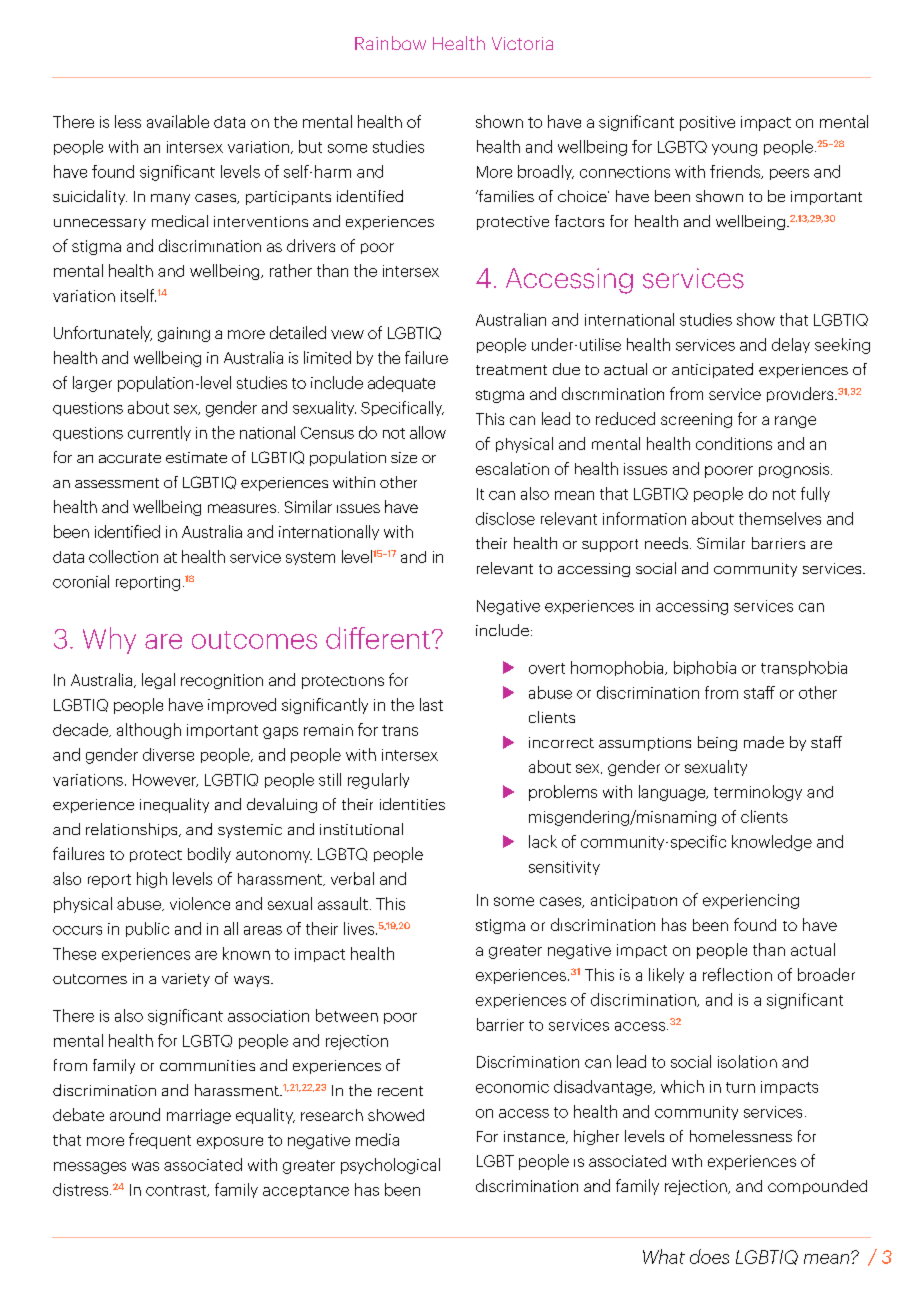 Image resolution: width=924 pixels, height=1308 pixels. I want to click on relationships, so click(133, 830).
